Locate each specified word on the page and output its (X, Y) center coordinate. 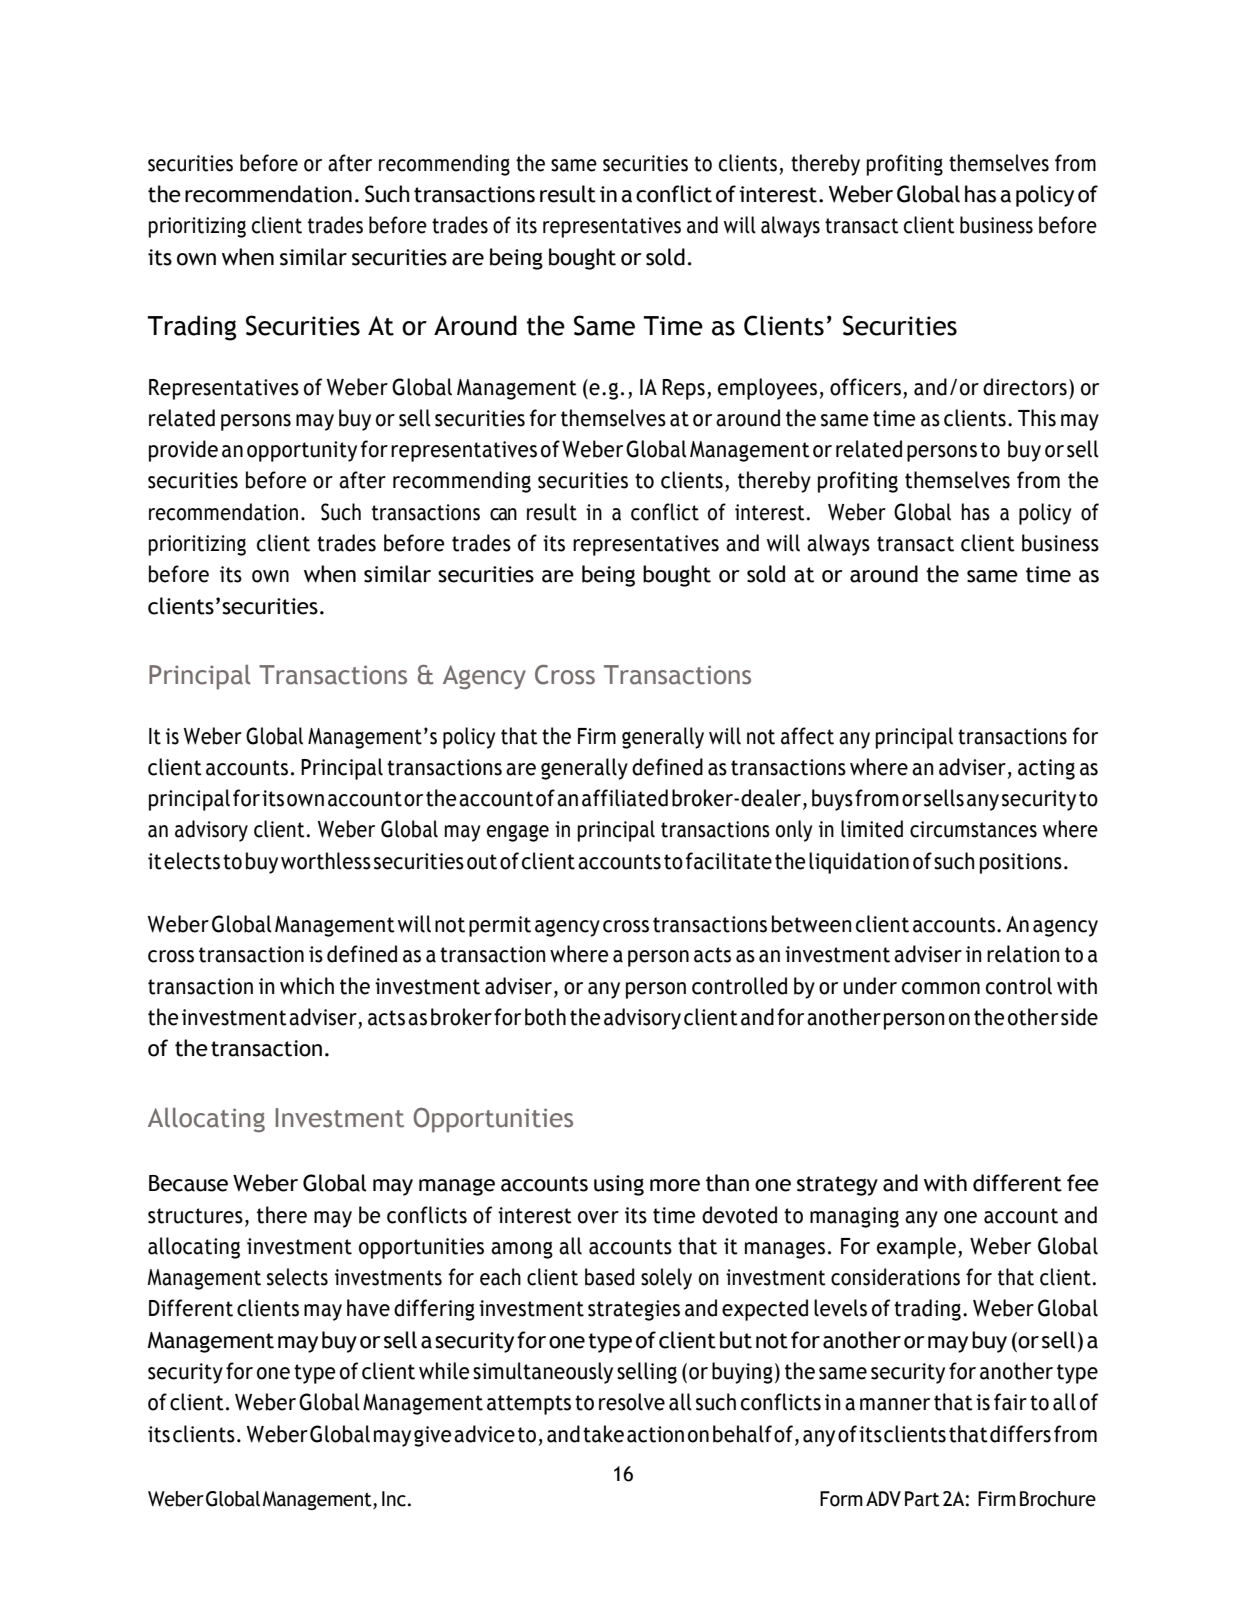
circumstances (973, 829)
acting (1046, 769)
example (916, 1248)
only (794, 831)
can (503, 514)
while (444, 1371)
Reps (683, 389)
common (941, 988)
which (307, 986)
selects (297, 1277)
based (610, 1277)
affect (807, 736)
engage (518, 833)
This (1037, 418)
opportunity (302, 451)
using (619, 1185)
